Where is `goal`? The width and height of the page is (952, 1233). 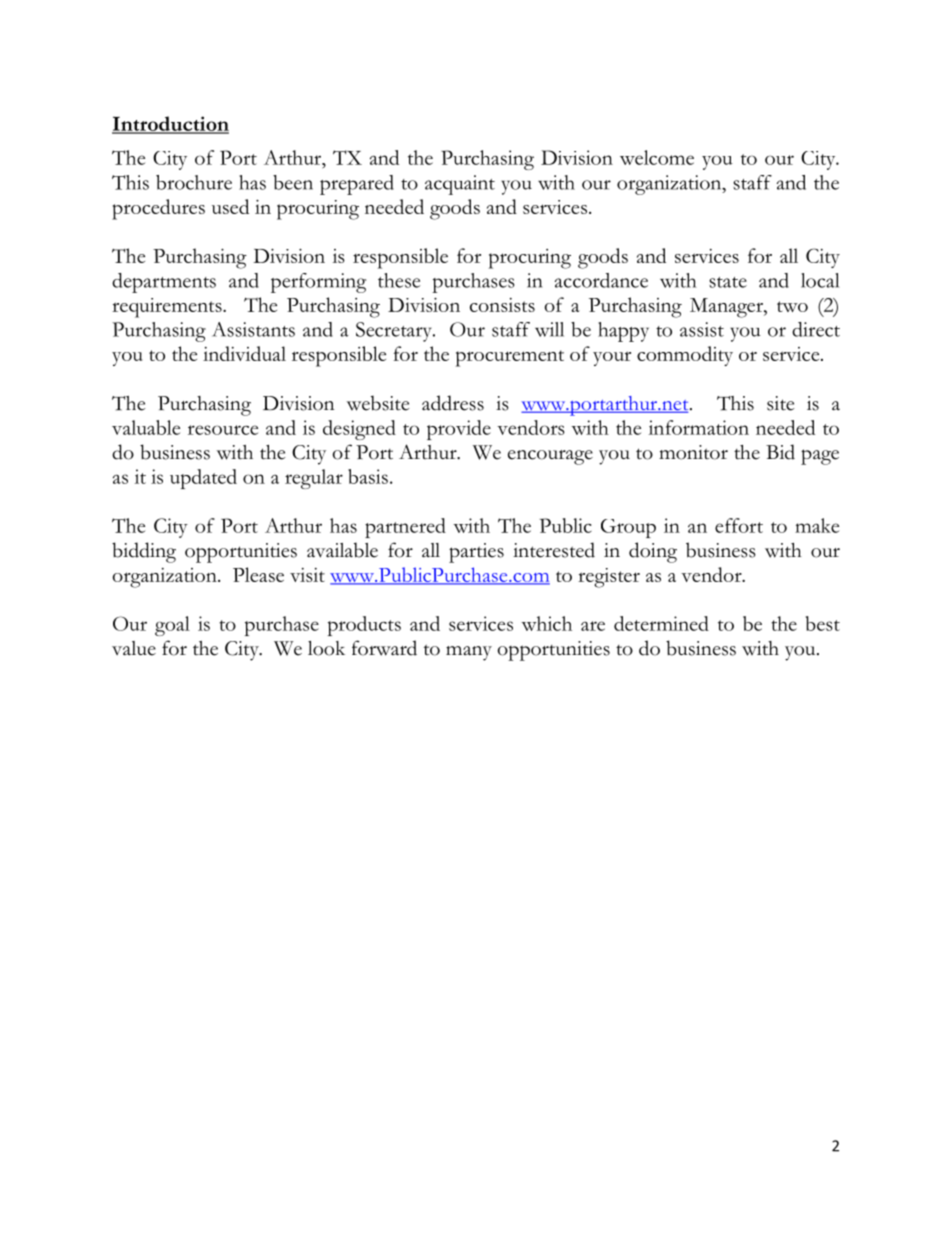
goal is located at coordinates (172, 626).
